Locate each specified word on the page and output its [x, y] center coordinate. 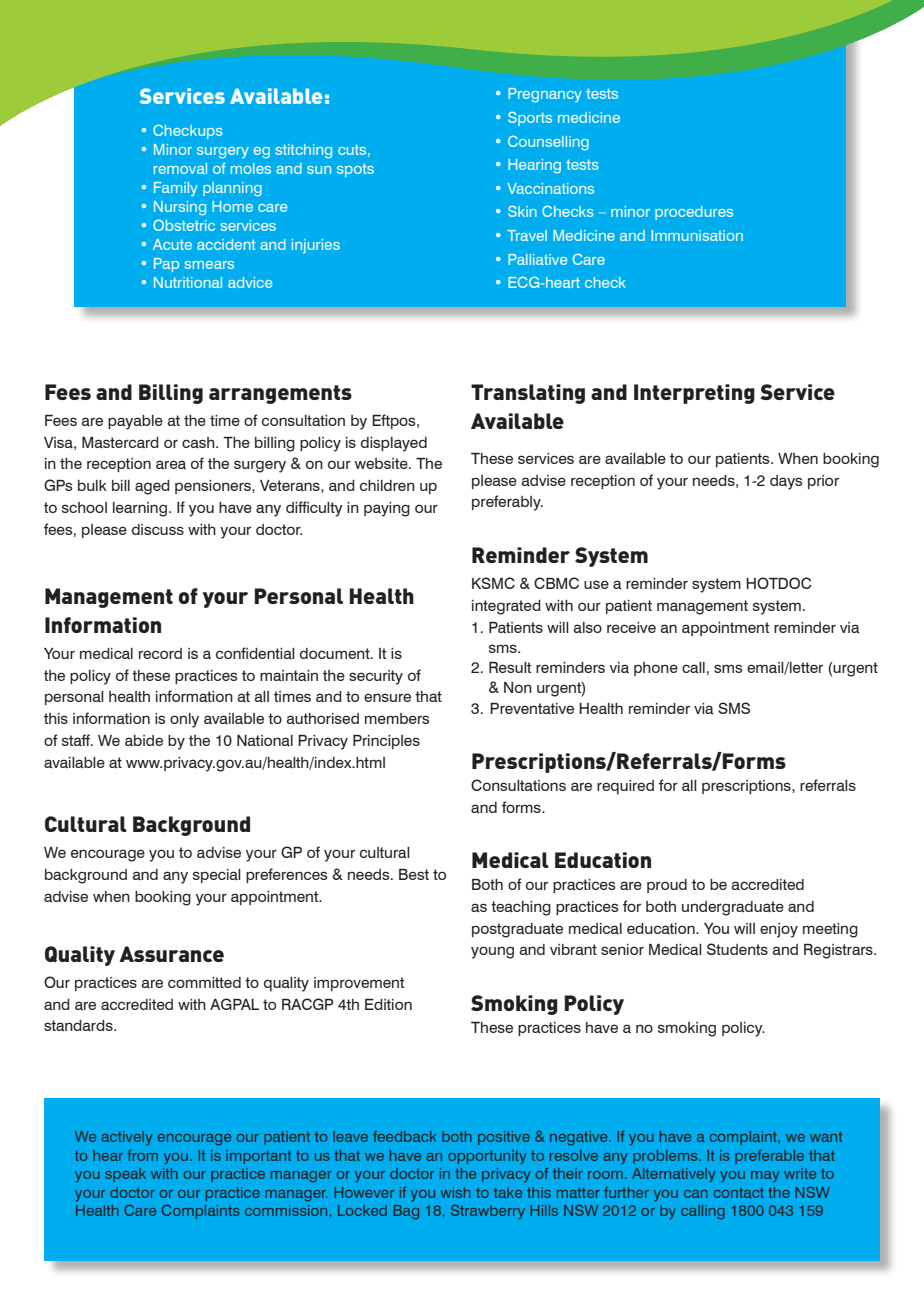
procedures [694, 213]
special [217, 876]
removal [180, 168]
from [142, 1155]
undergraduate [733, 908]
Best [414, 874]
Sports [530, 119]
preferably [507, 503]
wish [456, 1192]
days [786, 482]
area [171, 464]
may [765, 1176]
